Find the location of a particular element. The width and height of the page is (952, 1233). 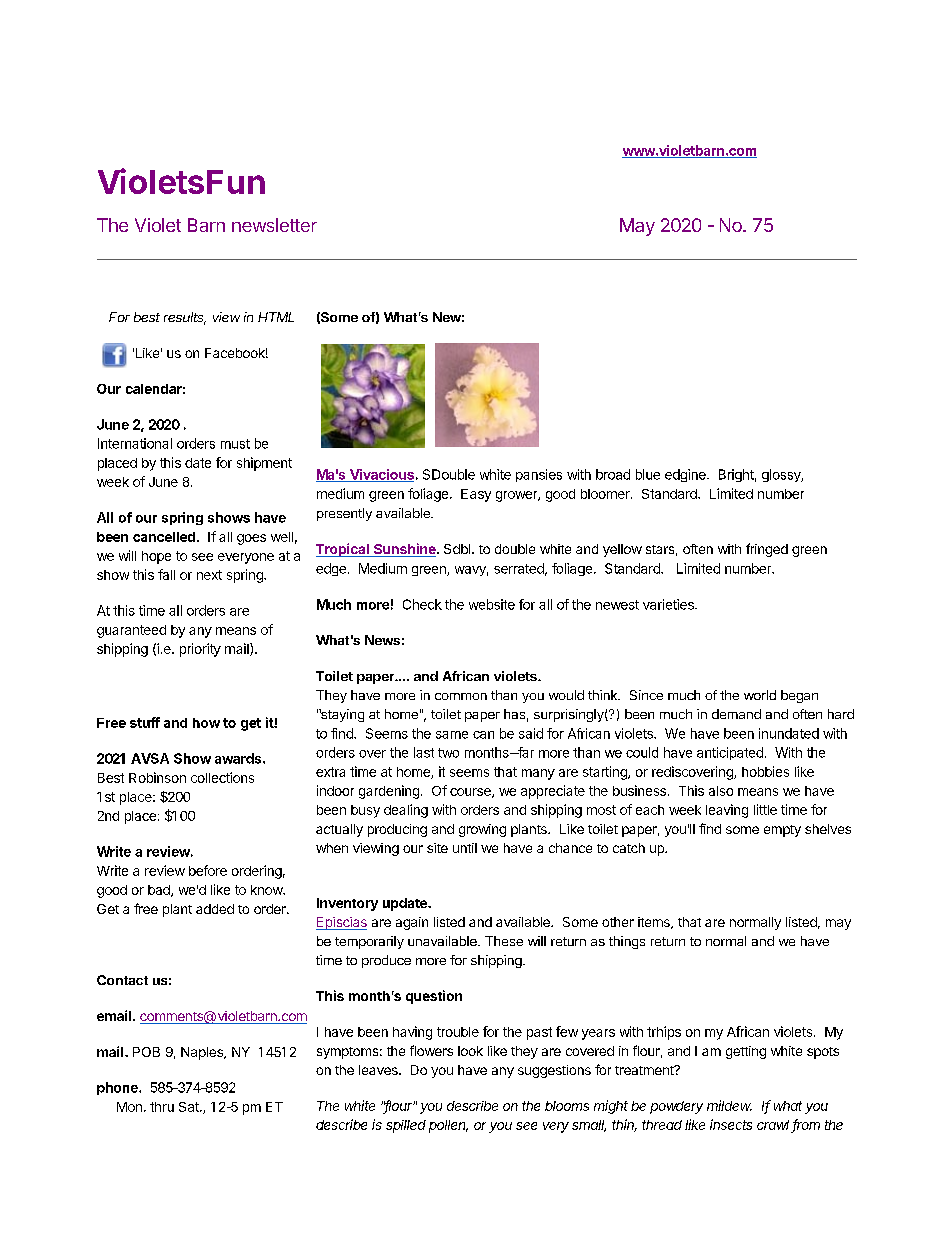

little is located at coordinates (765, 809).
